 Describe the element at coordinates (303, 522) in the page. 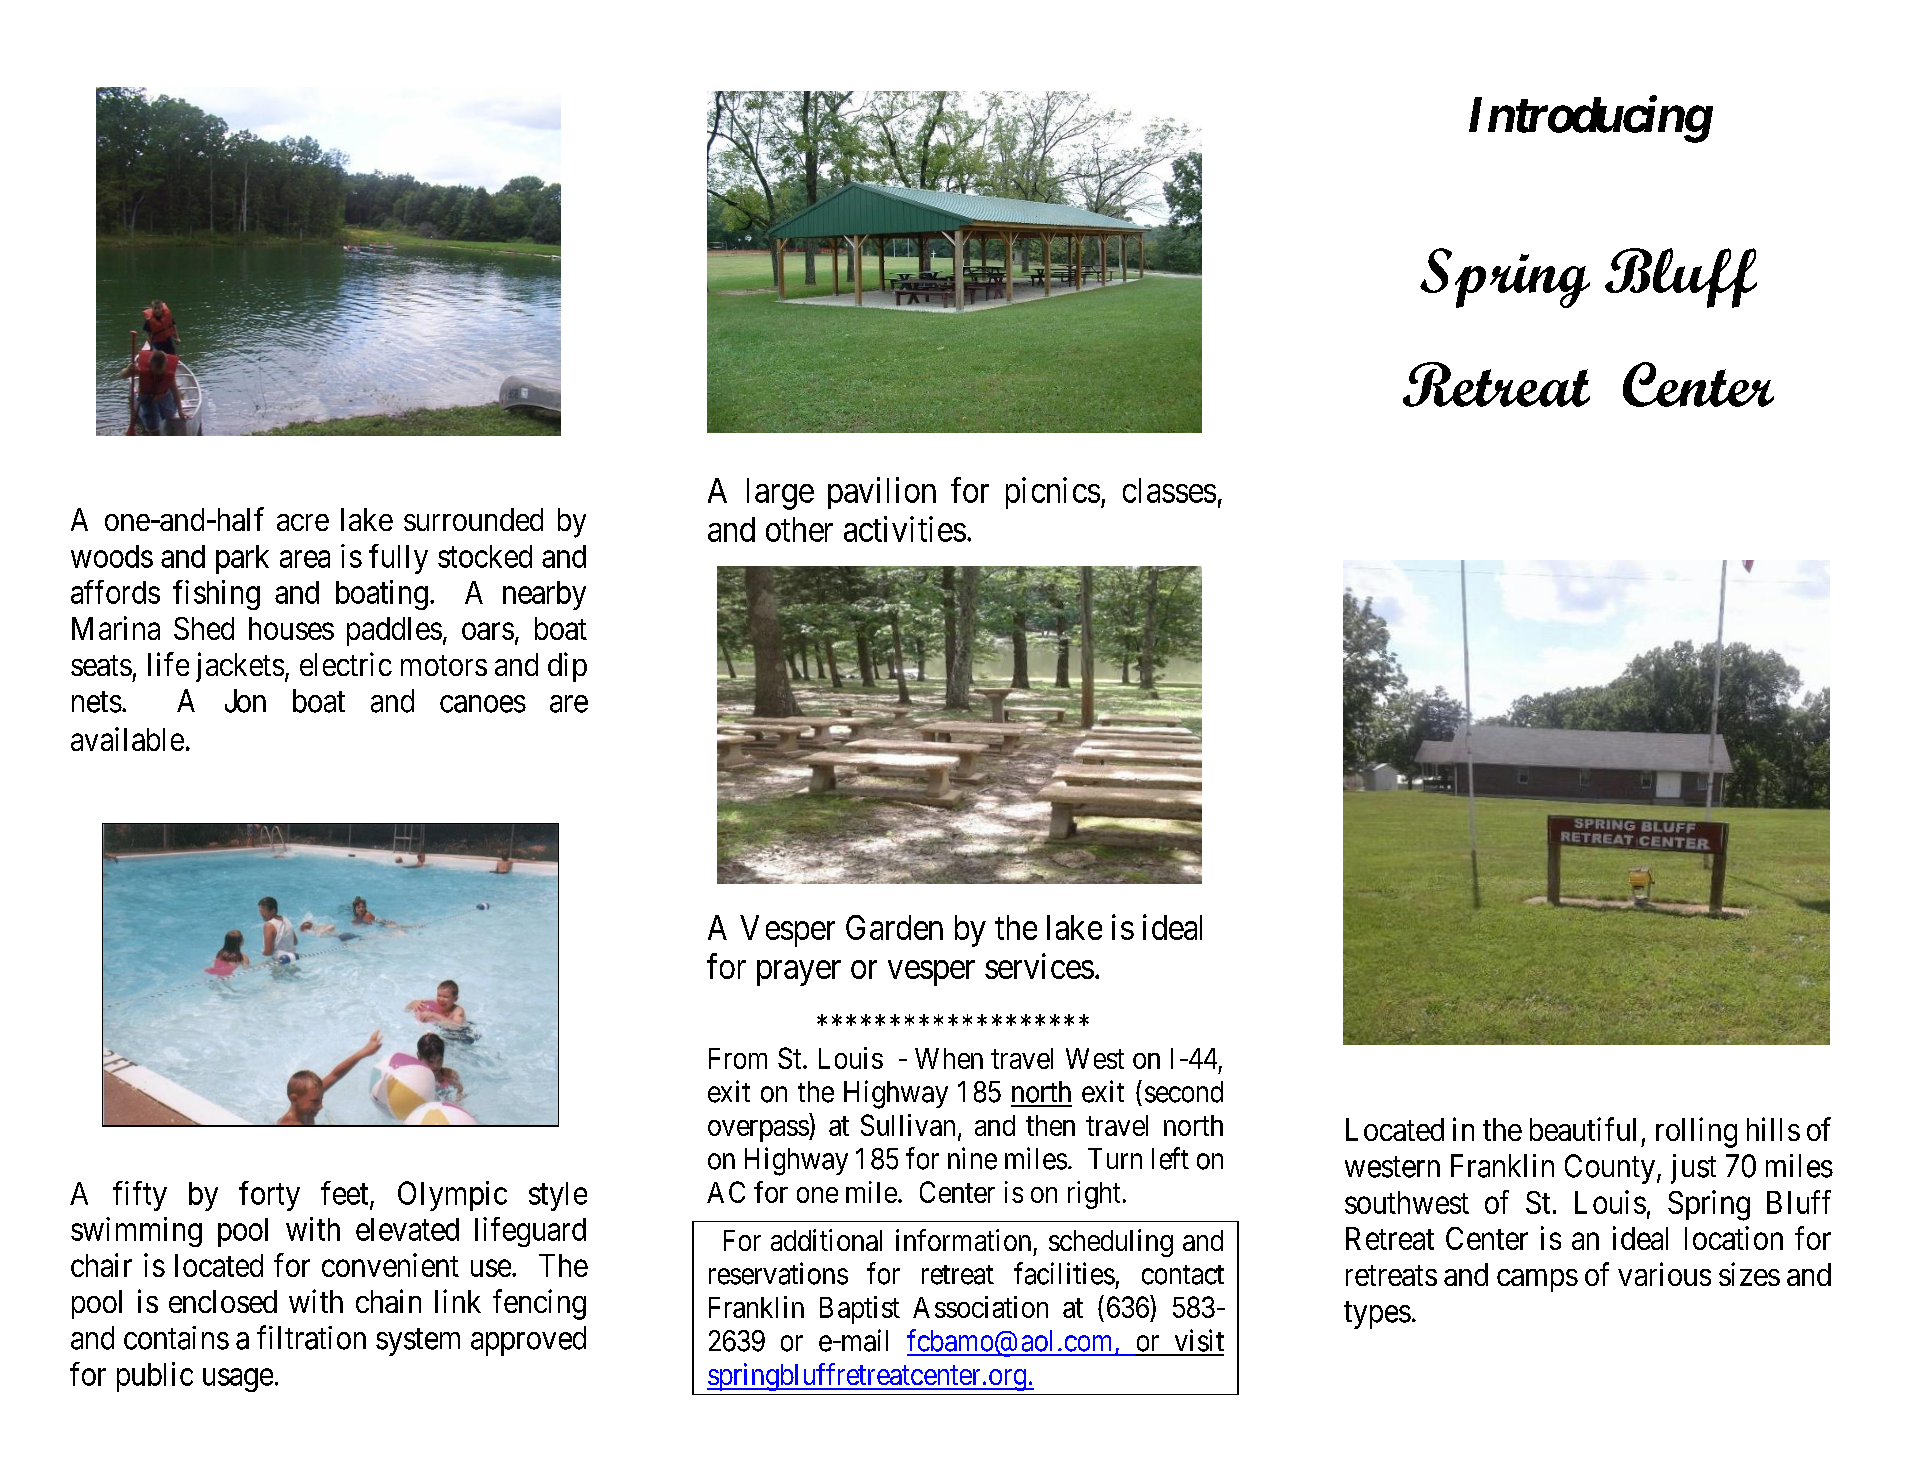

I see `acre` at that location.
